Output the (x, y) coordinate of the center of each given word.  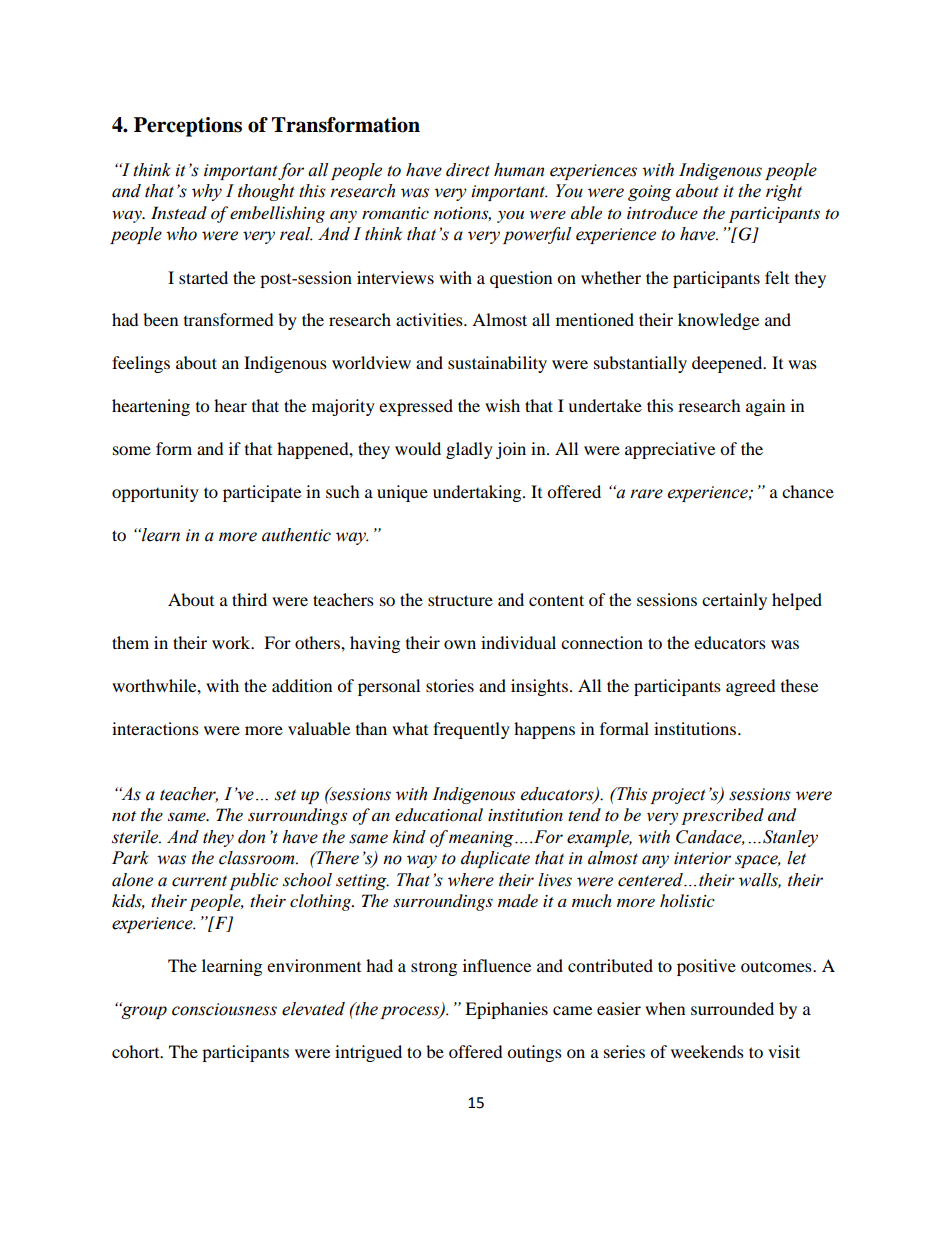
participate (262, 493)
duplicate (495, 859)
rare (646, 494)
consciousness (224, 1009)
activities (430, 319)
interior (702, 858)
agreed (751, 687)
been (160, 319)
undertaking (478, 493)
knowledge (718, 321)
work (232, 642)
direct (468, 170)
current (199, 881)
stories (450, 685)
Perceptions (188, 127)
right (784, 192)
